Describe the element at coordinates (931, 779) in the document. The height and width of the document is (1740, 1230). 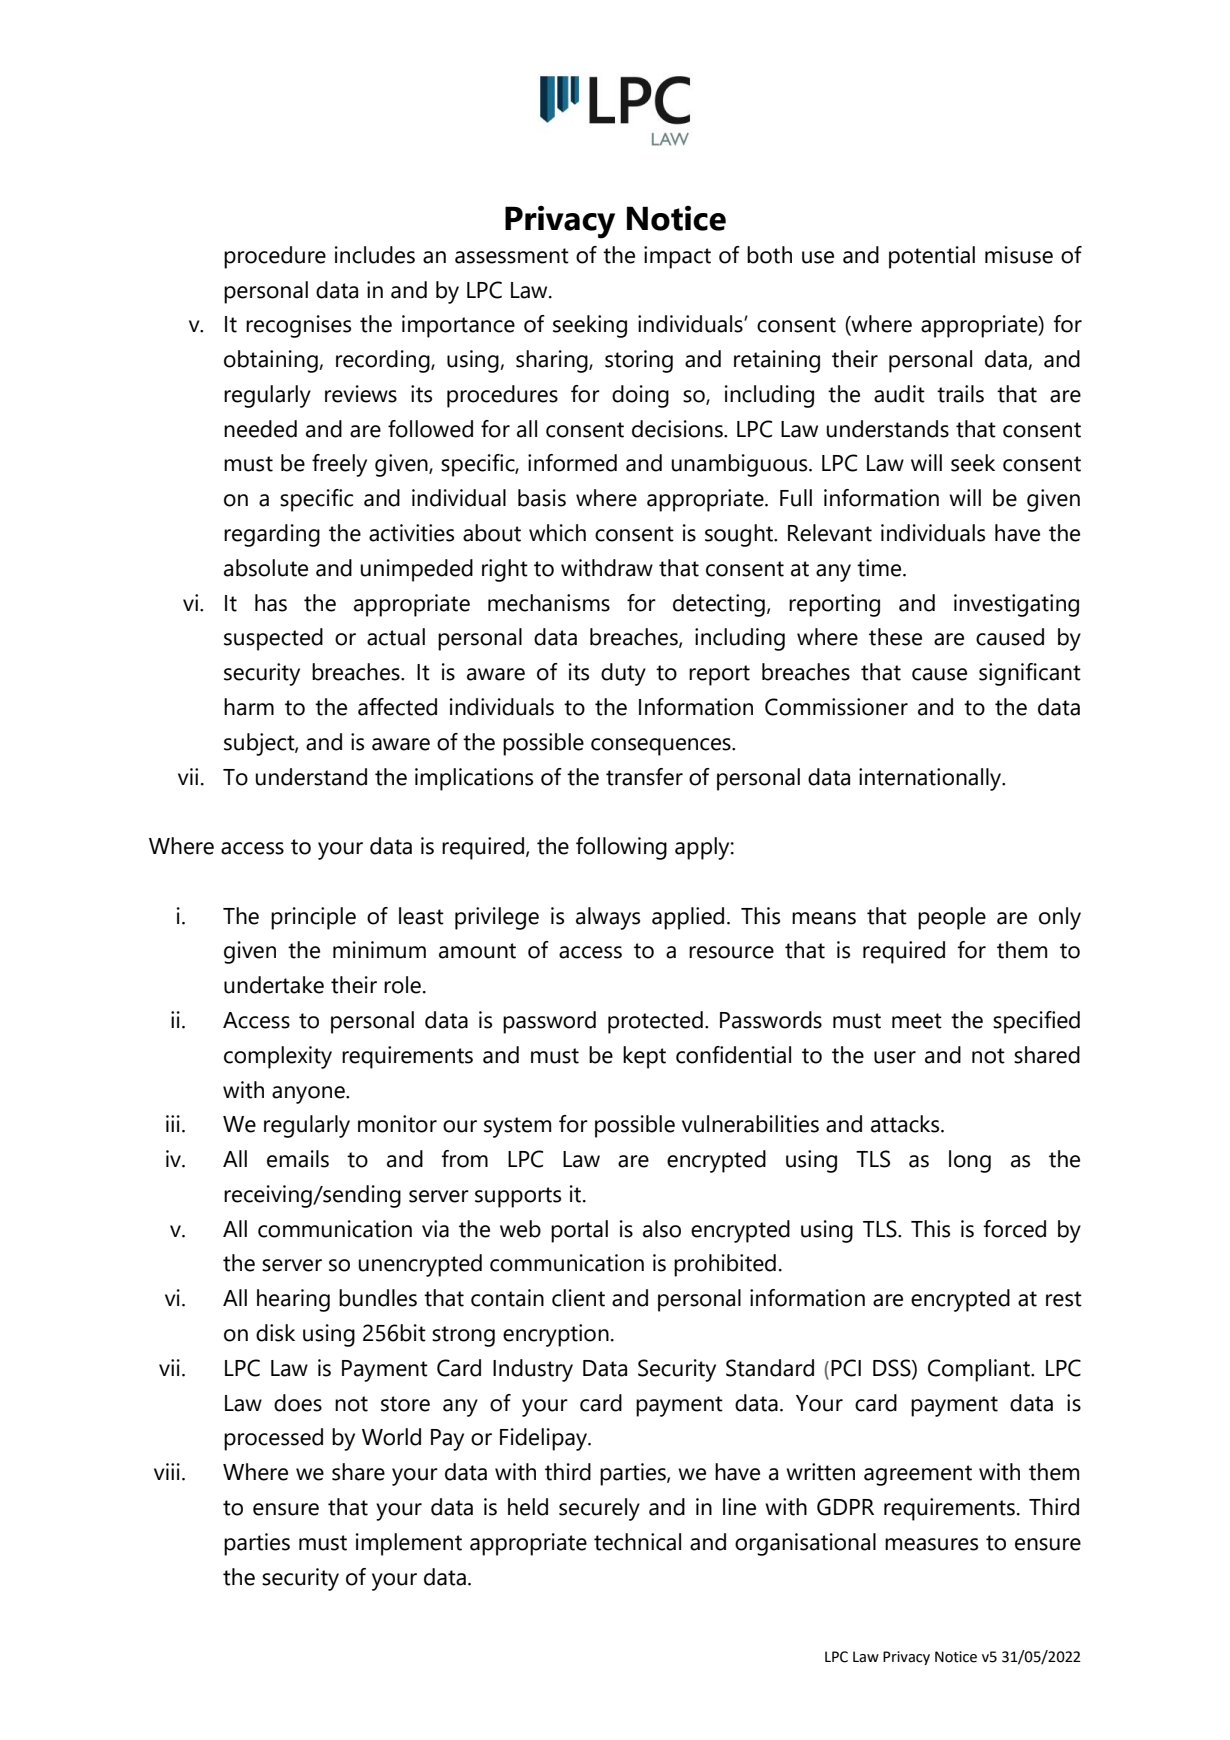
I see `internationally` at that location.
